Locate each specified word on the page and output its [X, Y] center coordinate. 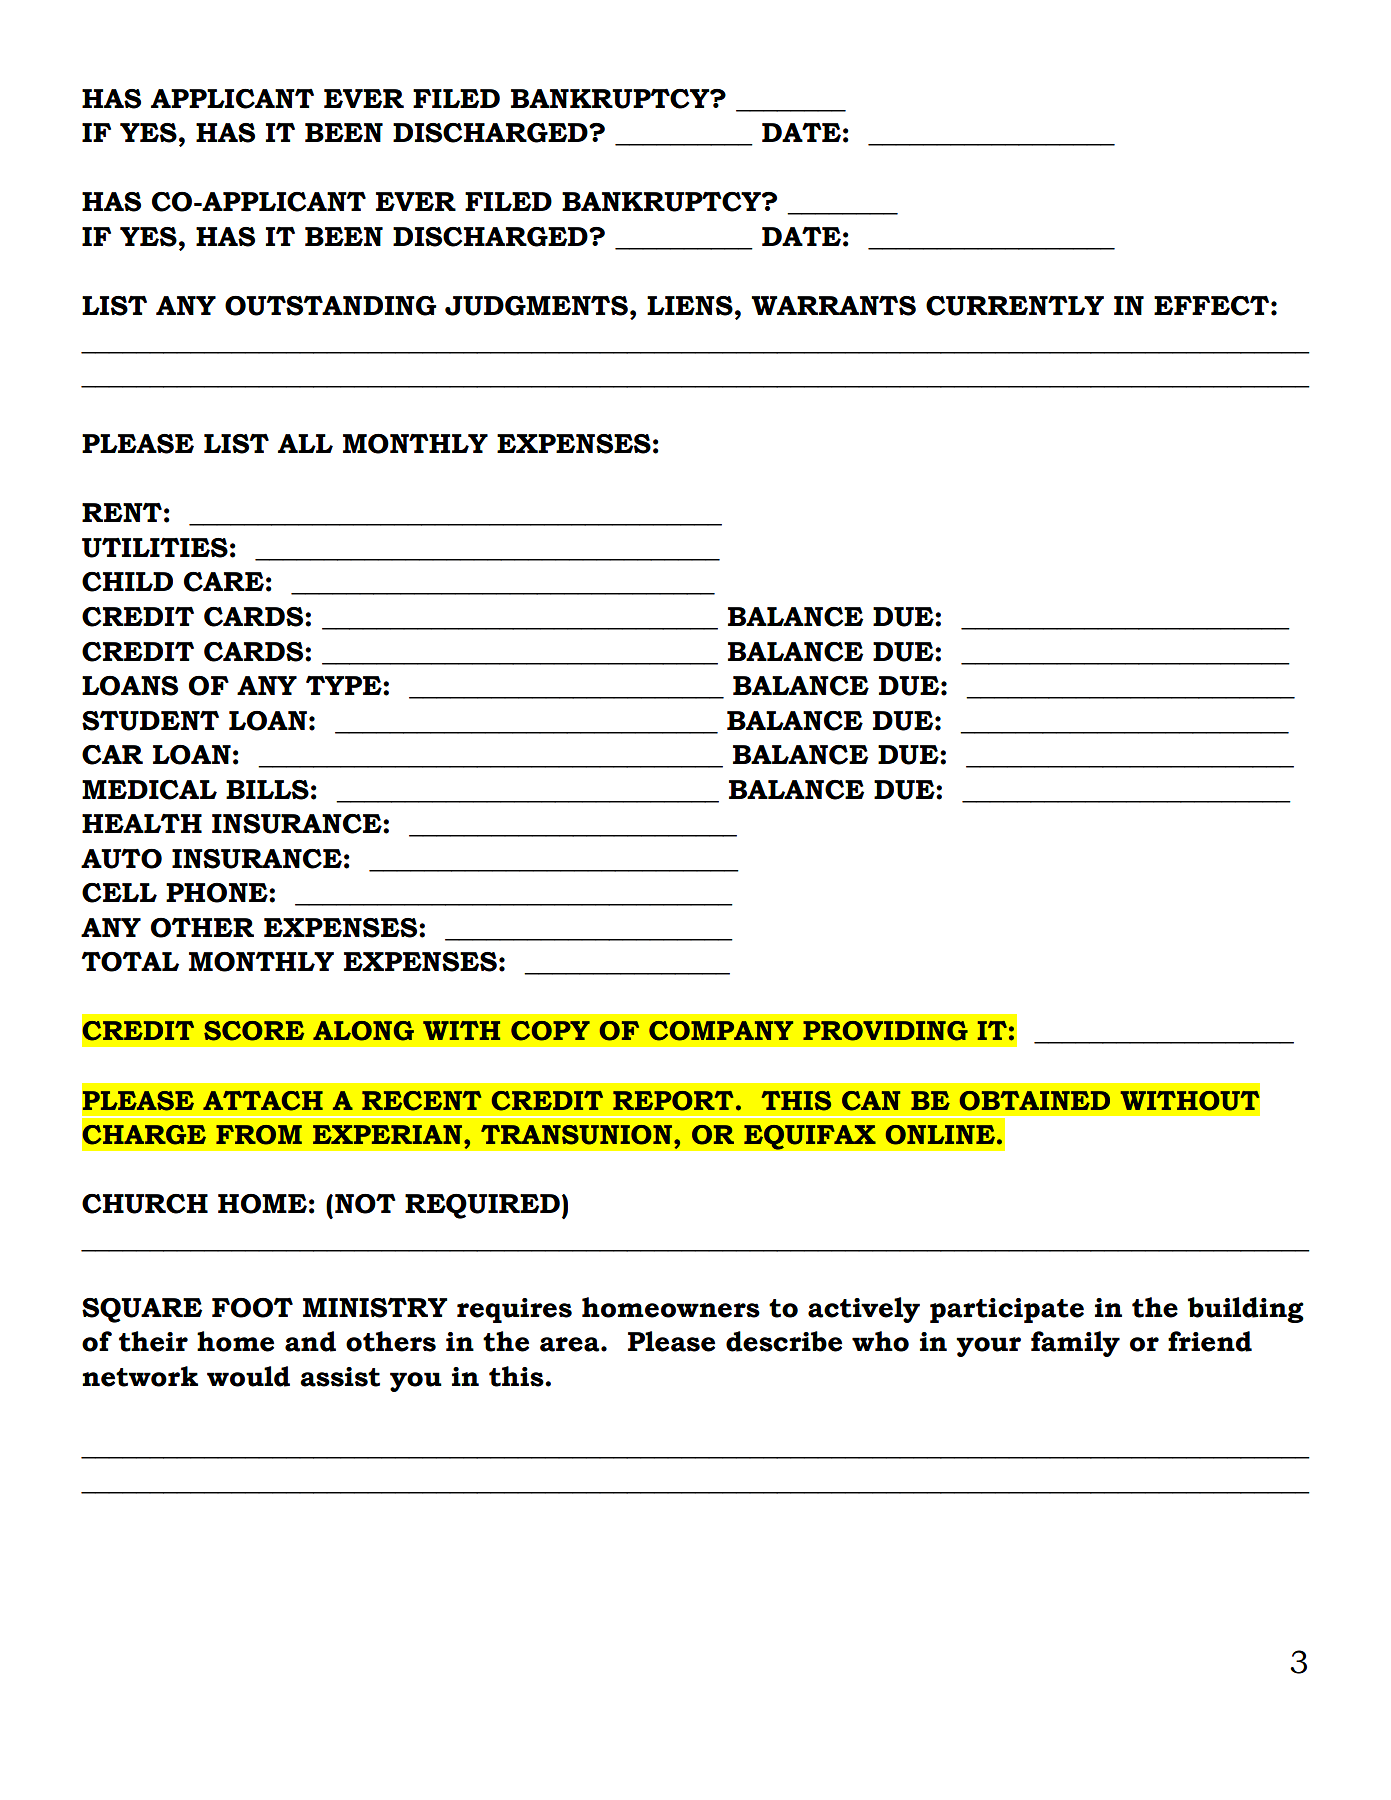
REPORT [673, 1101]
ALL [305, 443]
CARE [224, 582]
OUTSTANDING [330, 305]
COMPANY [721, 1031]
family [1075, 1344]
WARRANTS [833, 306]
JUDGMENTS [536, 306]
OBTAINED [1035, 1101]
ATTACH [263, 1101]
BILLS [267, 790]
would [248, 1376]
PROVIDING [885, 1031]
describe [784, 1341]
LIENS [690, 306]
